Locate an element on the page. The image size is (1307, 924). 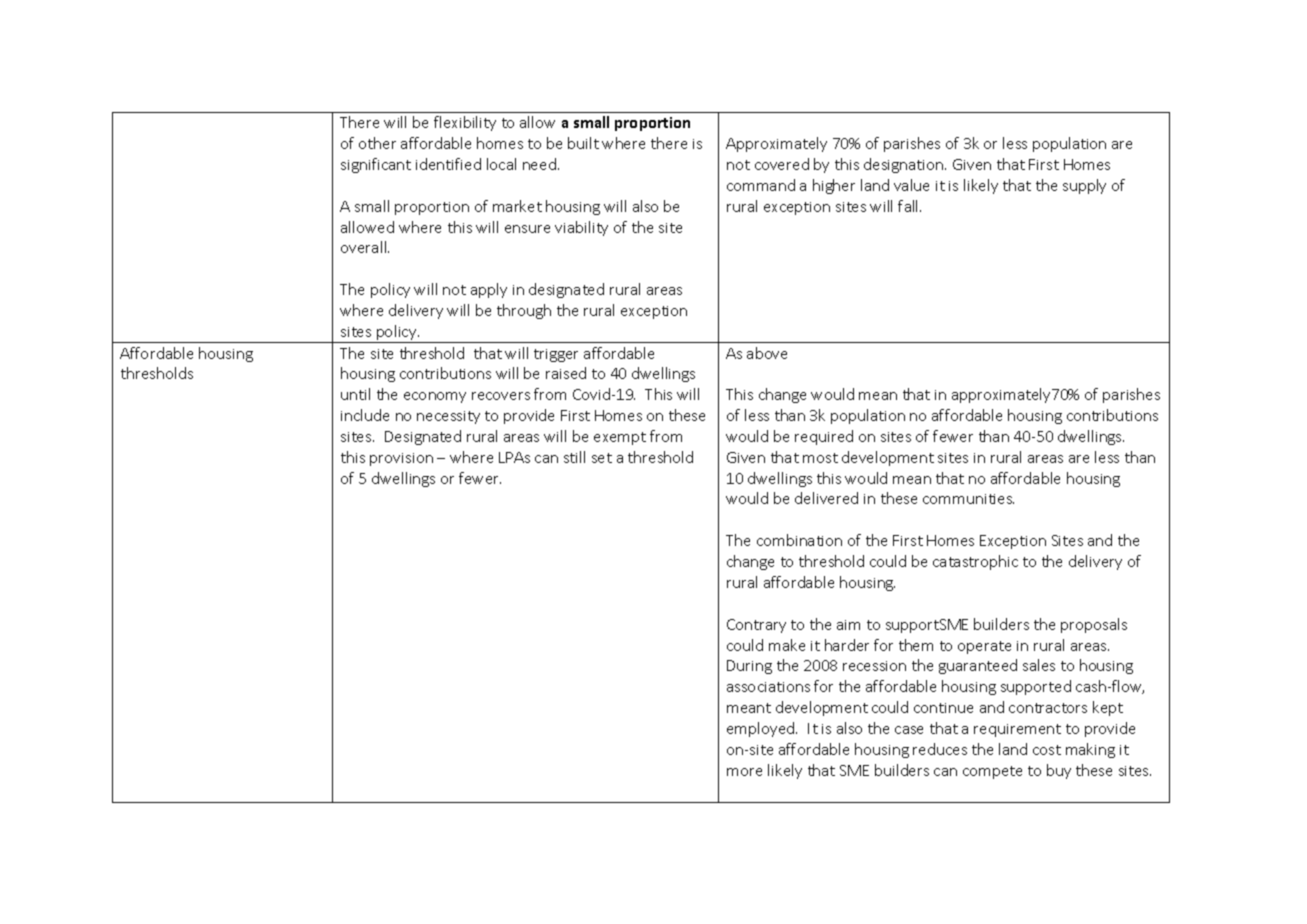
supply is located at coordinates (1084, 186).
